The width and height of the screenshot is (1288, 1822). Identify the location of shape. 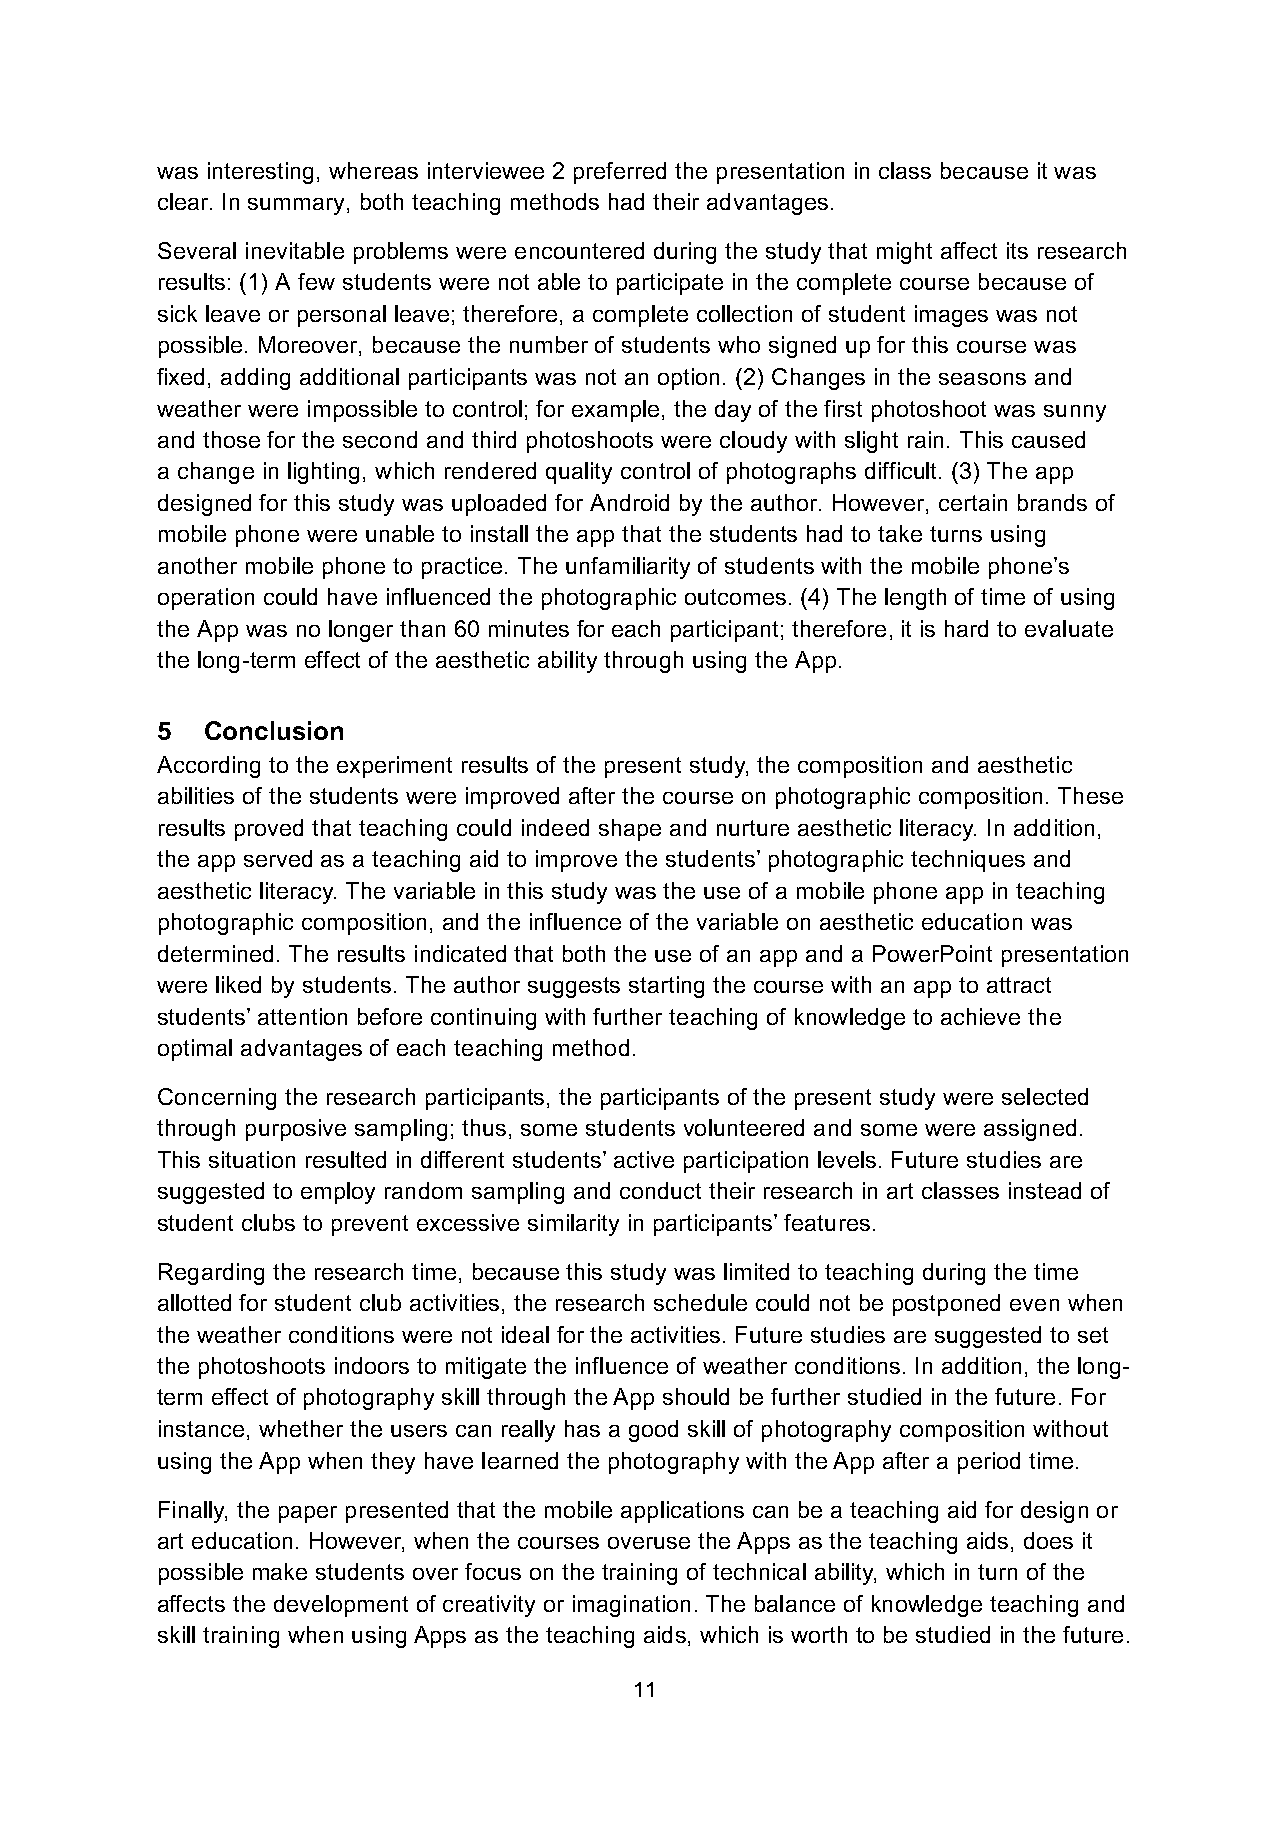
(630, 830).
